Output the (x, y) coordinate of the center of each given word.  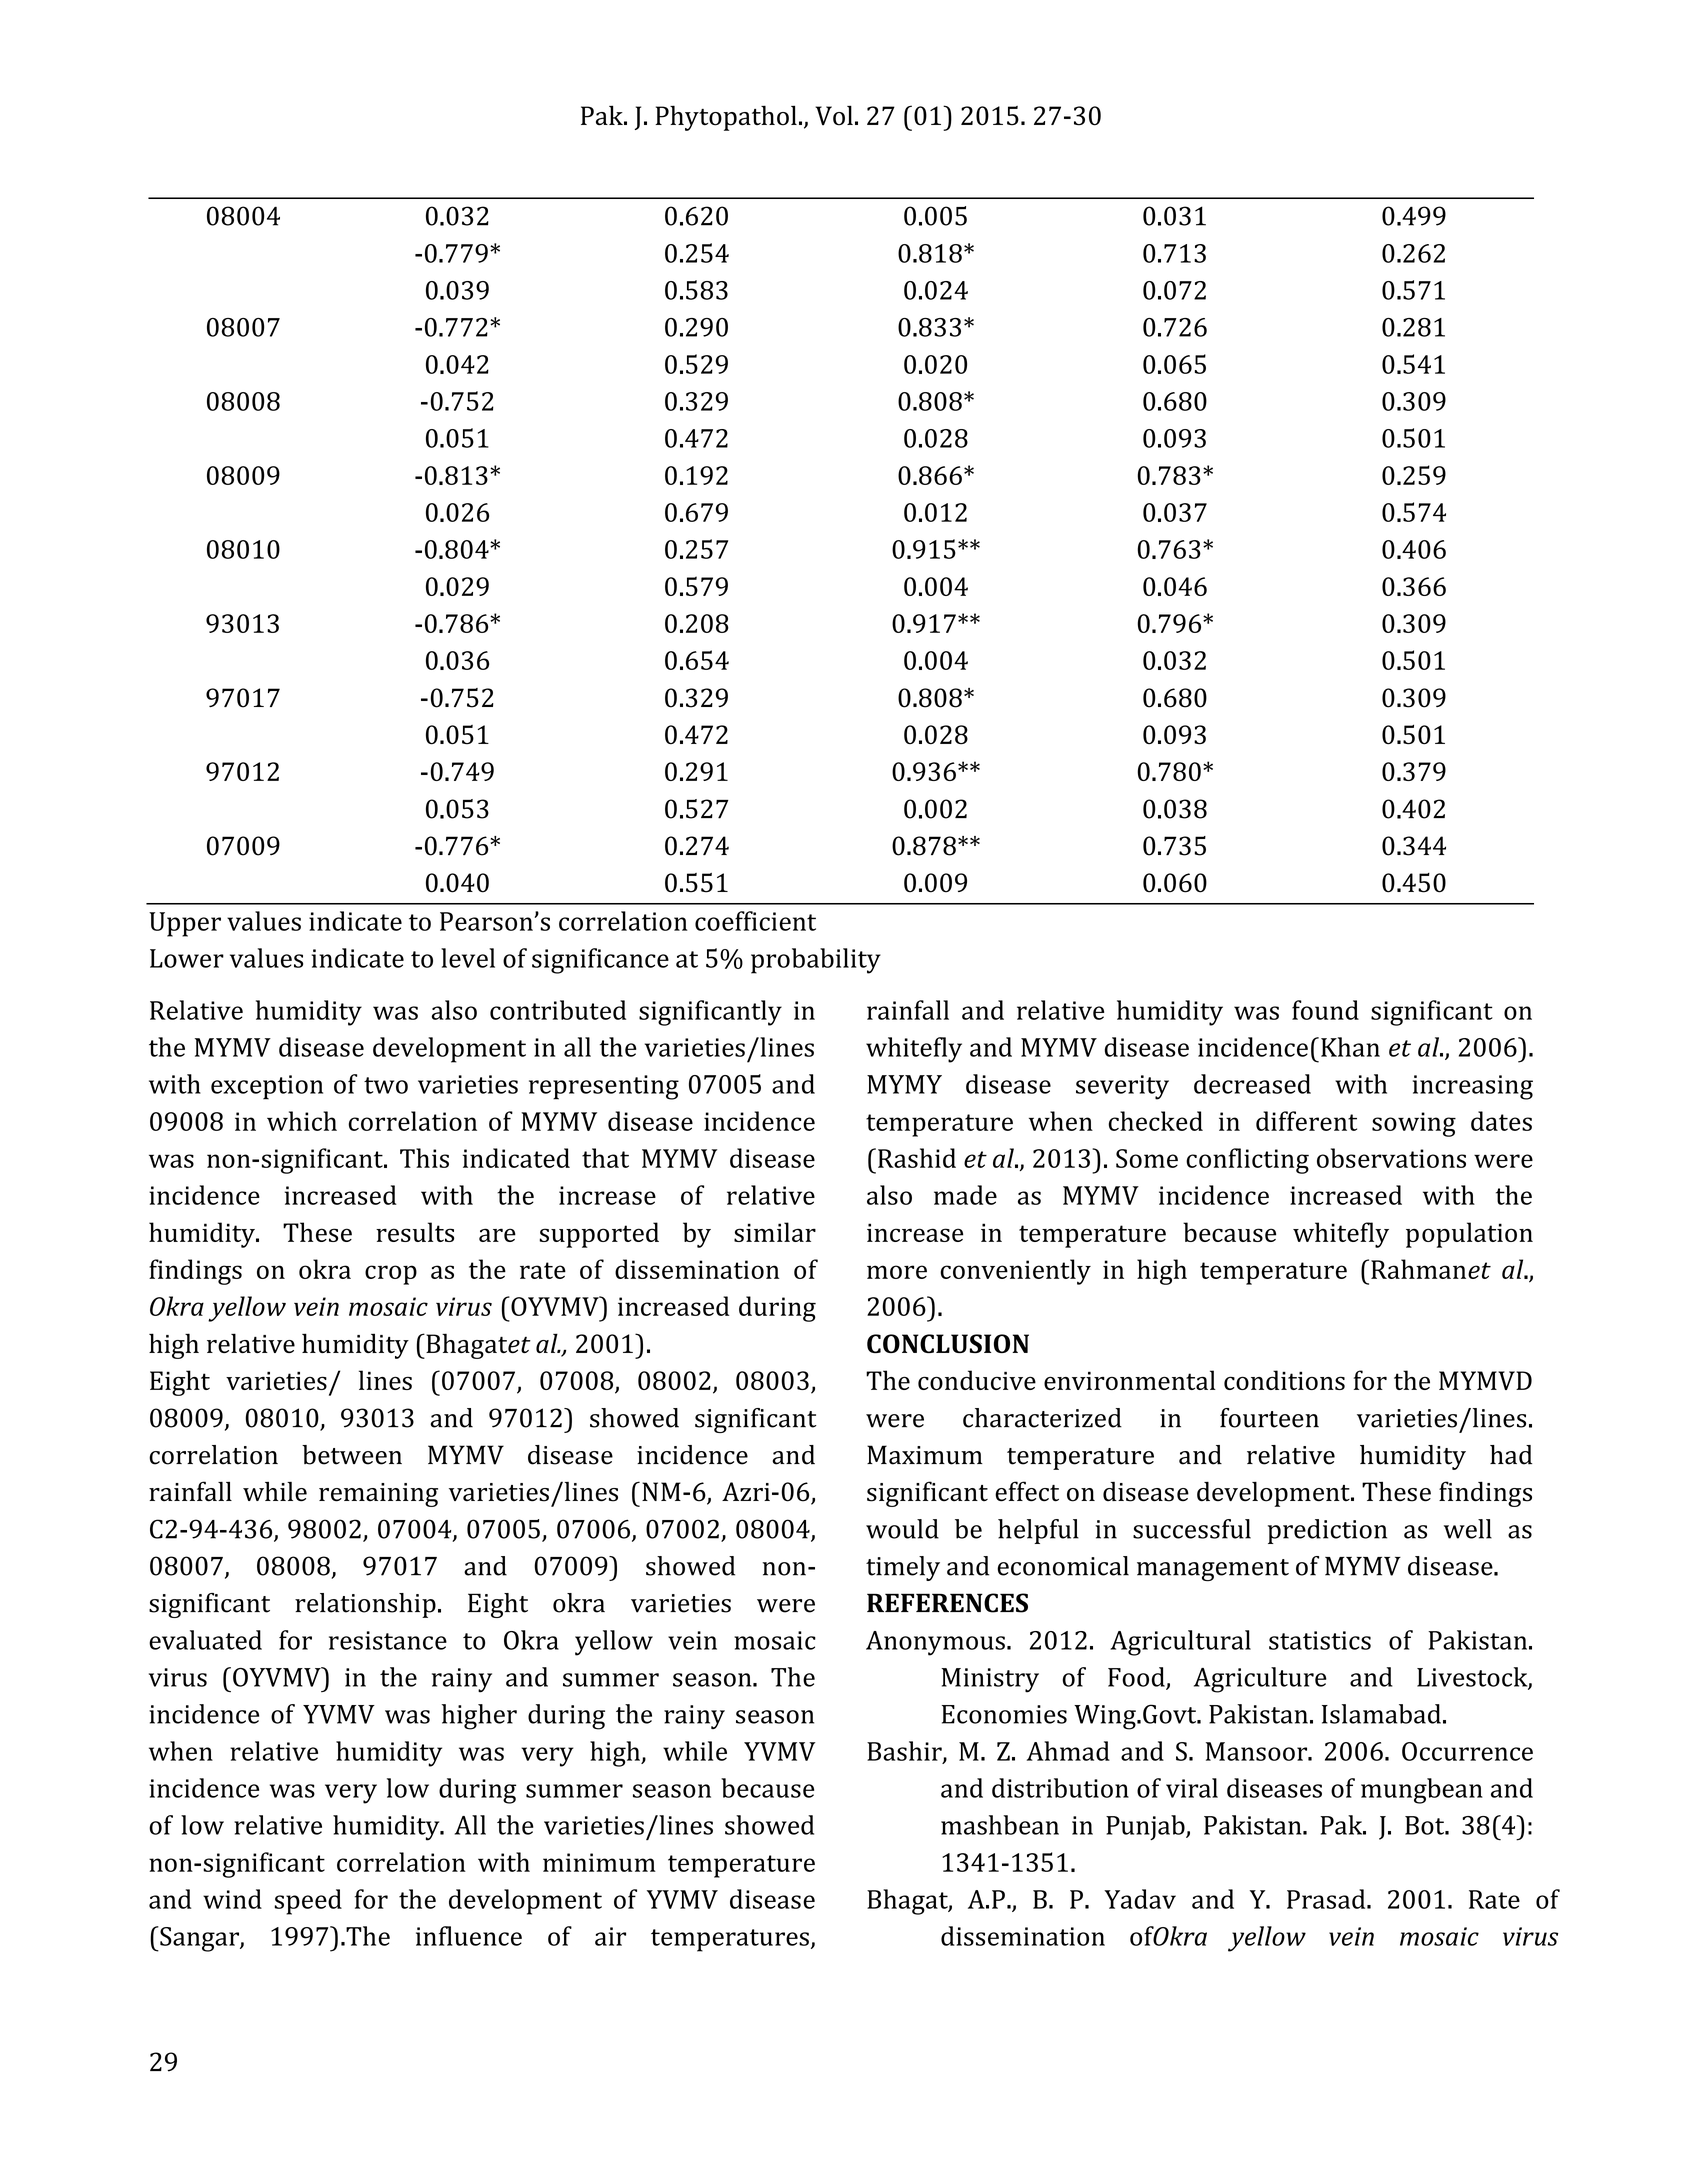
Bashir (905, 1752)
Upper (185, 924)
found (1325, 1010)
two (386, 1085)
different (1306, 1121)
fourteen (1269, 1418)
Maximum (925, 1455)
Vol (834, 115)
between (352, 1455)
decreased (1252, 1084)
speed (308, 1902)
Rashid (917, 1158)
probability (816, 961)
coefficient (755, 921)
